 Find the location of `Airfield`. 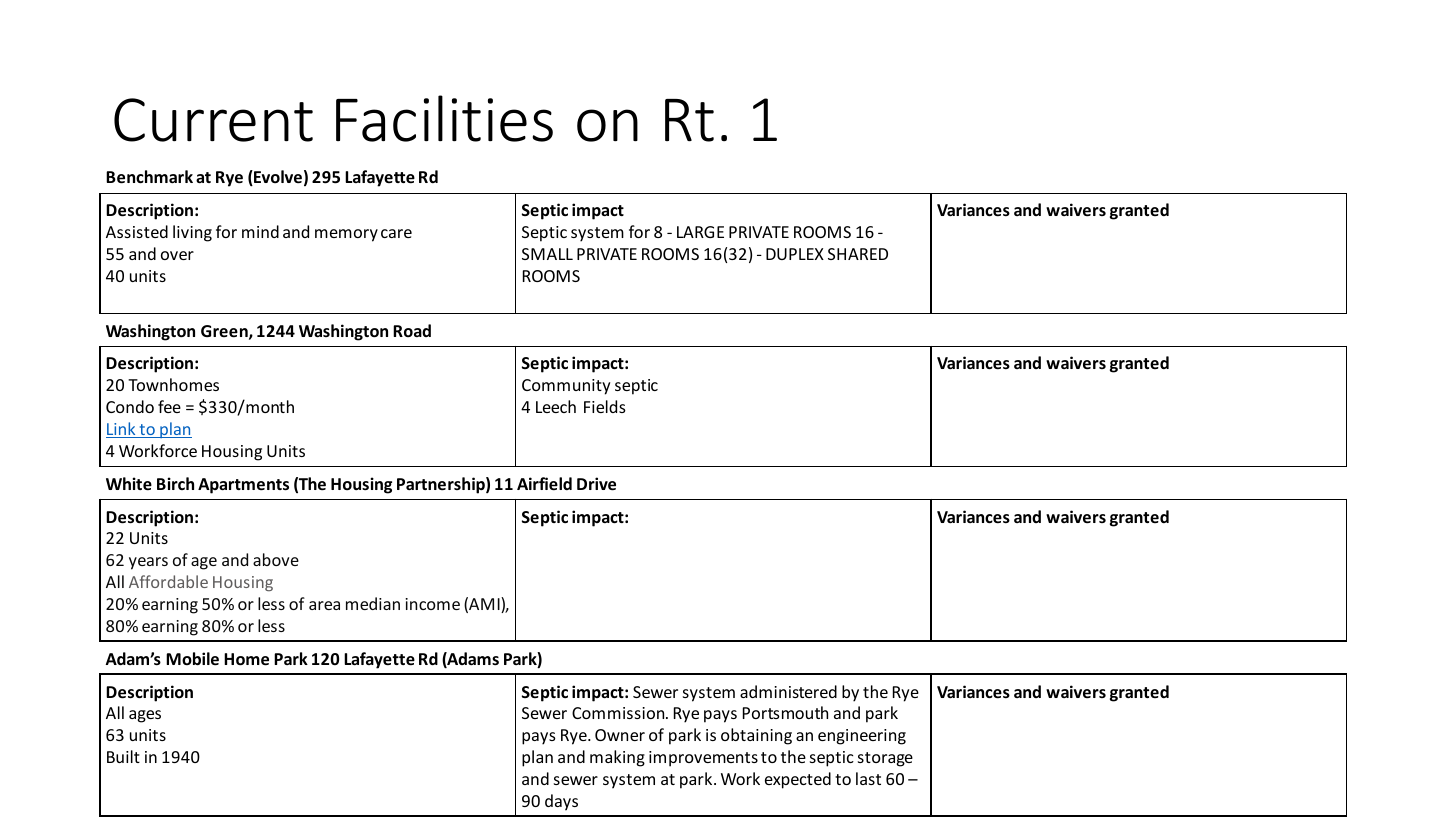

Airfield is located at coordinates (544, 484).
